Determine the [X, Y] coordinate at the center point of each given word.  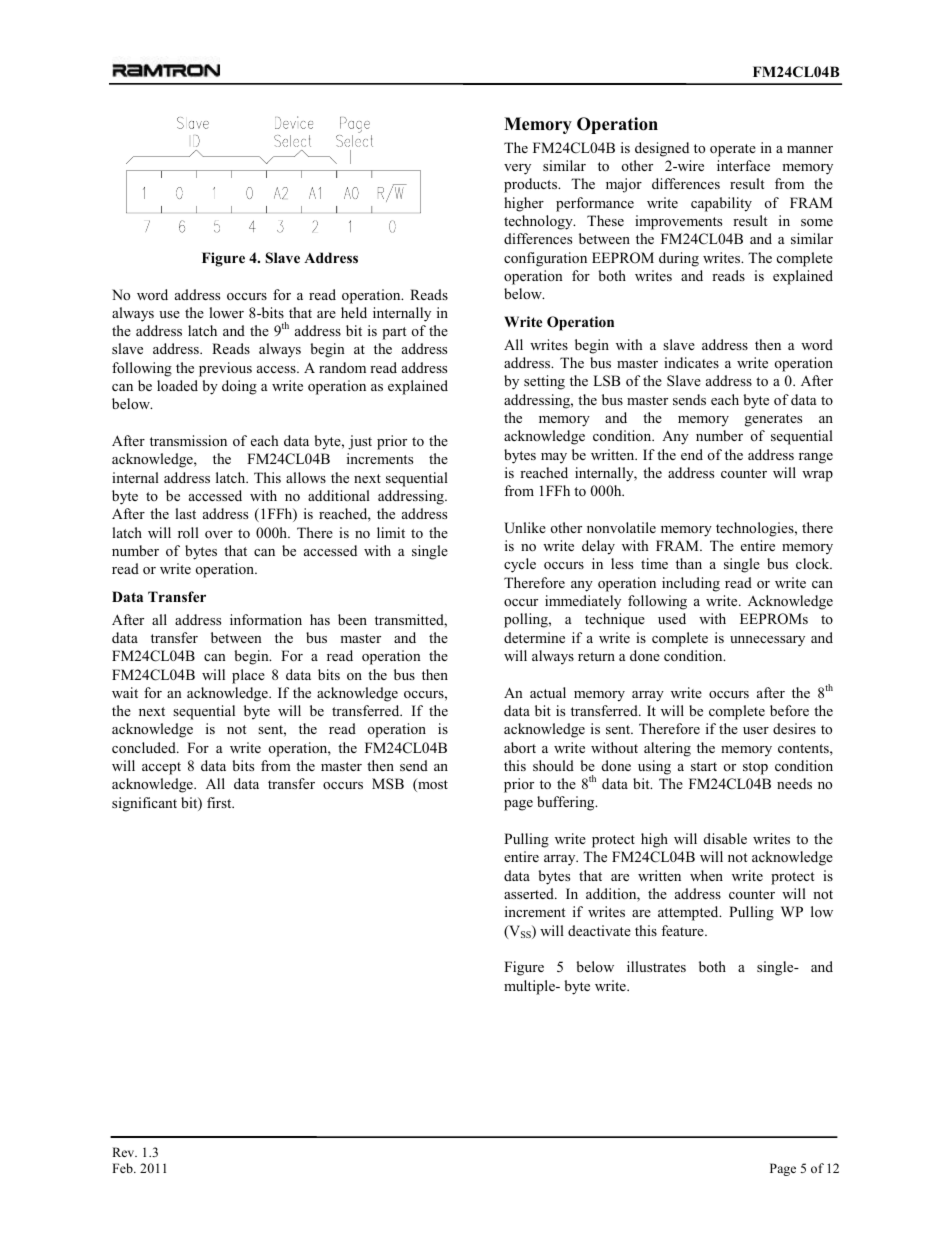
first [220, 802]
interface [743, 165]
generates [773, 420]
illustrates [656, 966]
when [706, 875]
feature [683, 930]
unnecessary [767, 641]
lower [226, 312]
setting [544, 382]
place [248, 676]
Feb [123, 1168]
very [517, 169]
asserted [530, 893]
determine [534, 637]
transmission [188, 440]
